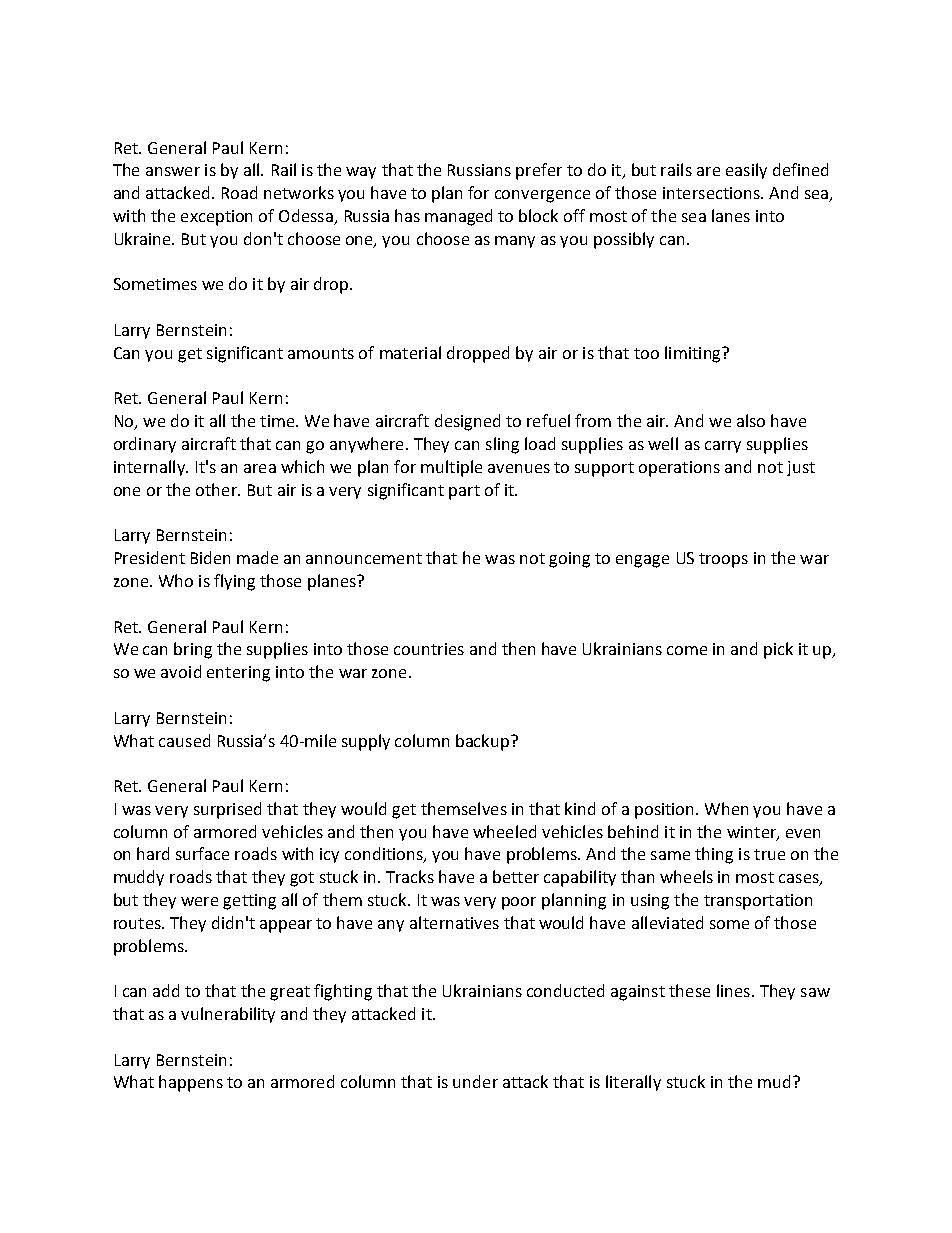 Image resolution: width=952 pixels, height=1233 pixels. I want to click on happens, so click(191, 1083).
